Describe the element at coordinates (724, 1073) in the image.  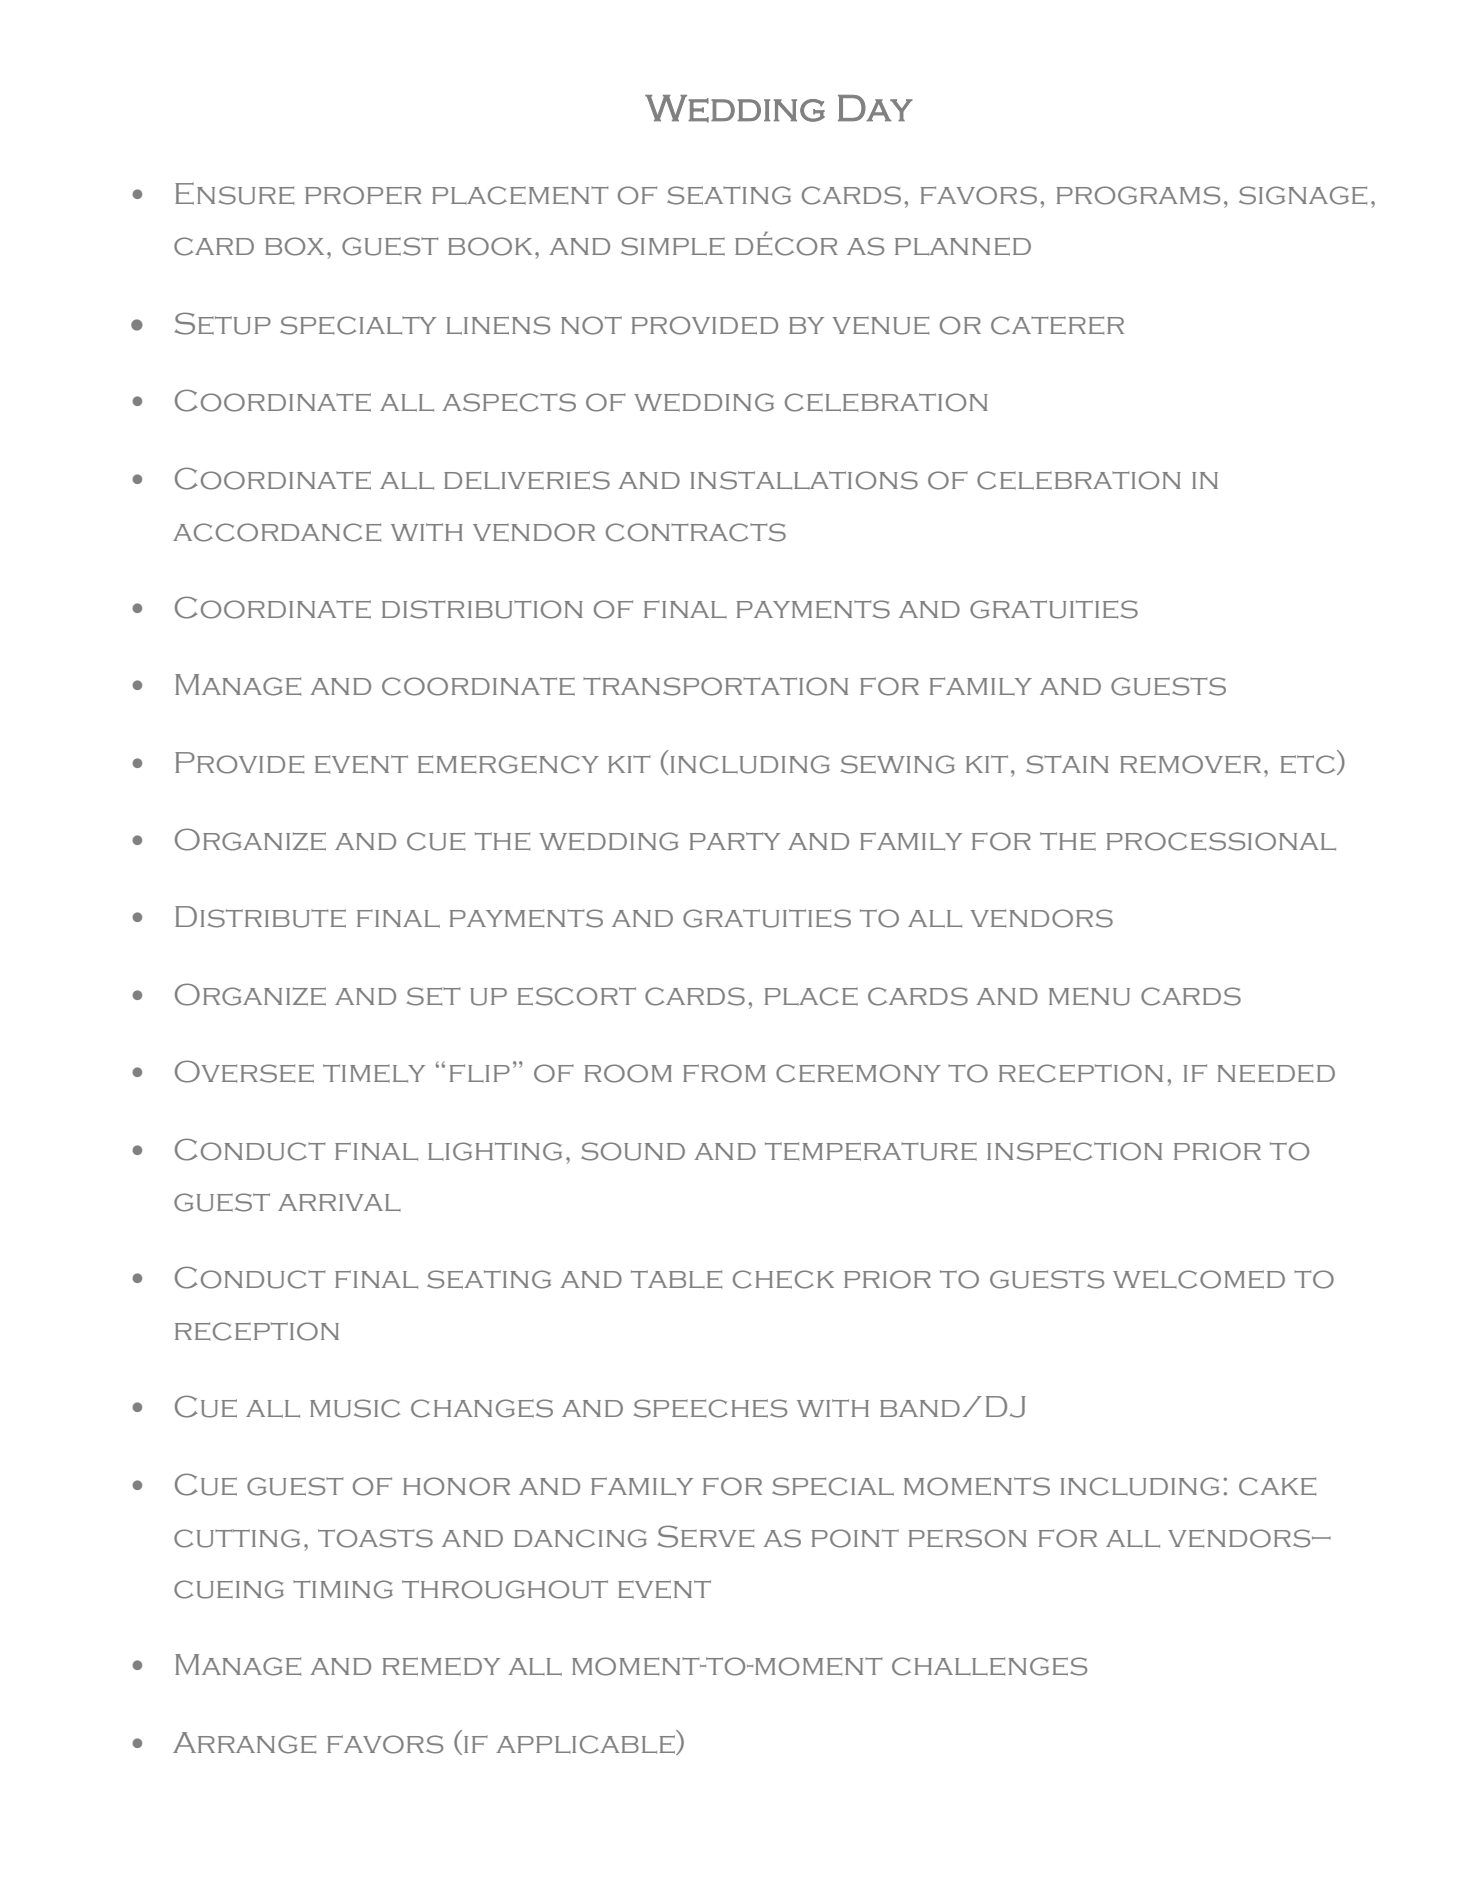
I see `from` at that location.
